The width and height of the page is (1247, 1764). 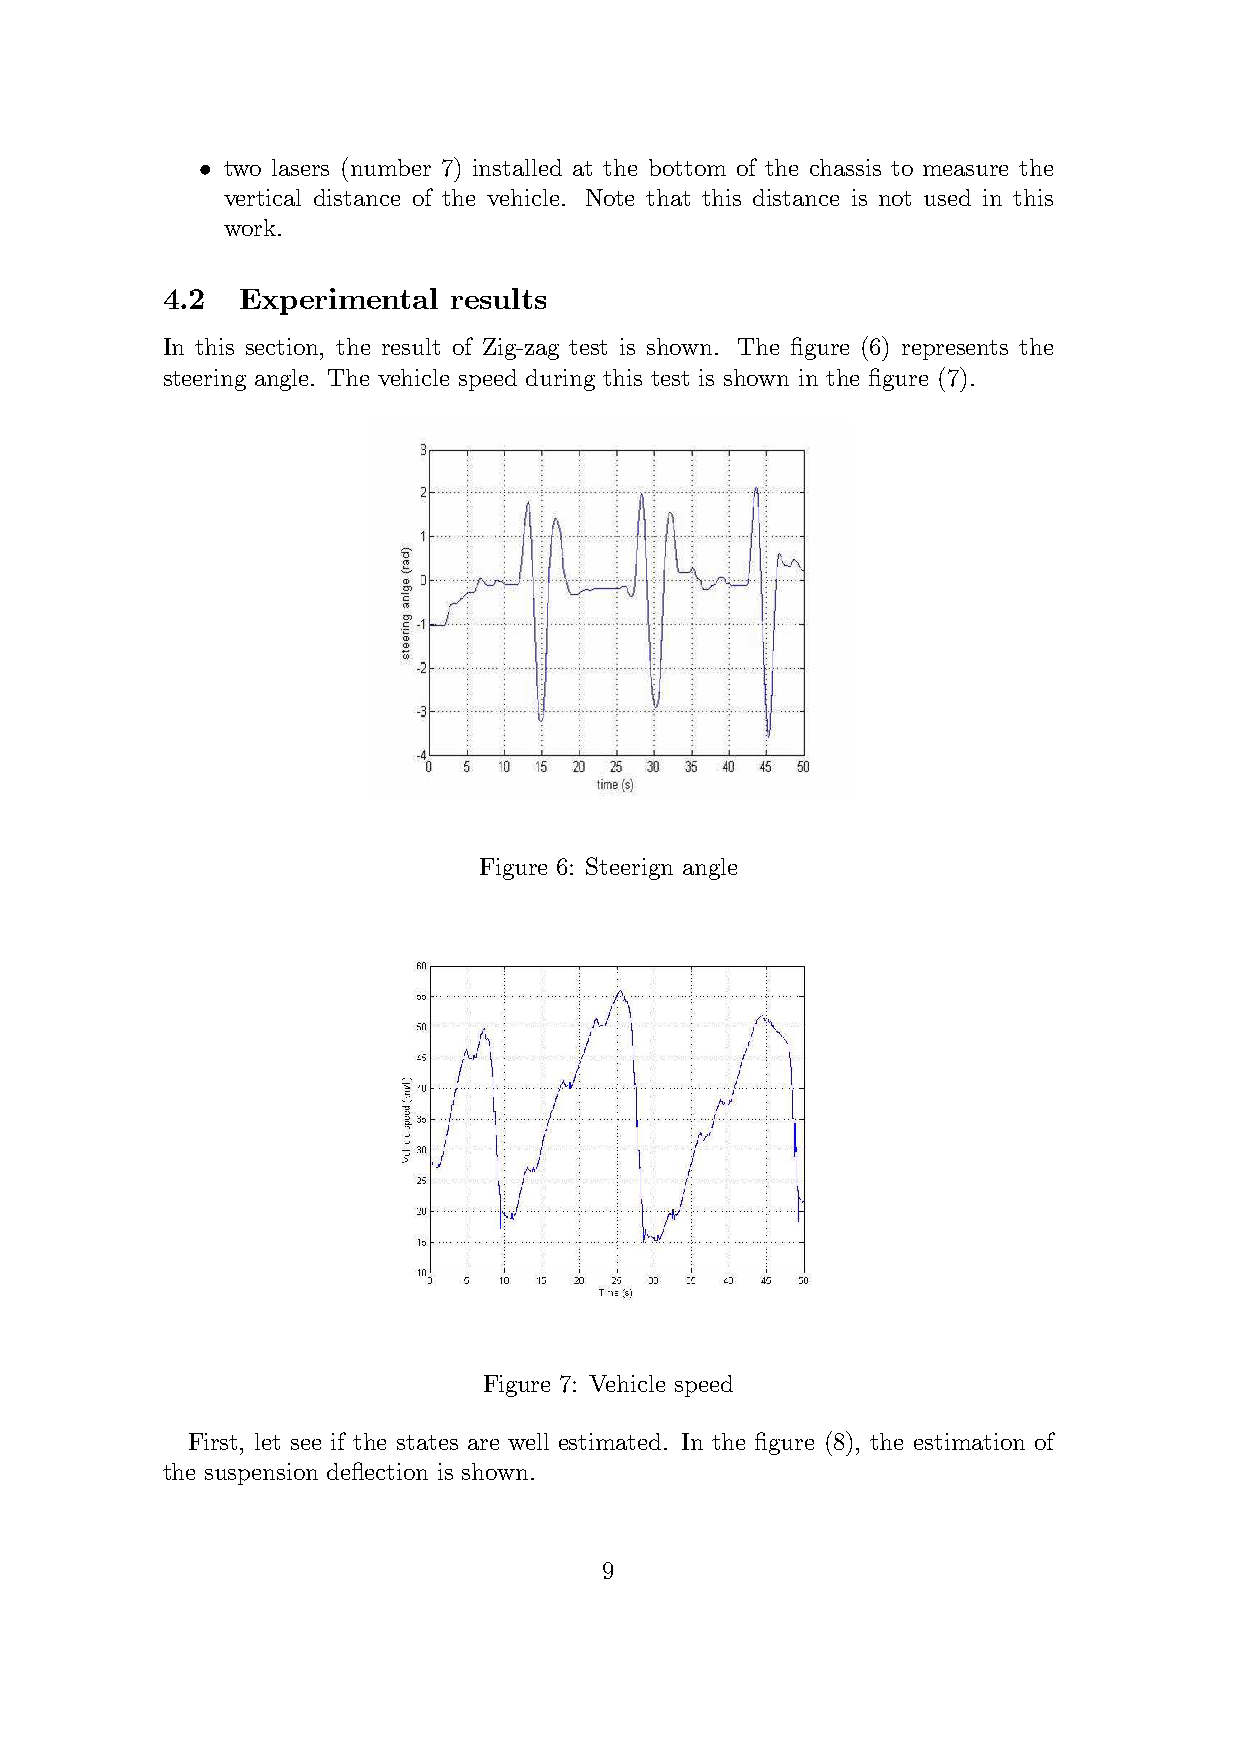 What do you see at coordinates (205, 380) in the page?
I see `steering` at bounding box center [205, 380].
